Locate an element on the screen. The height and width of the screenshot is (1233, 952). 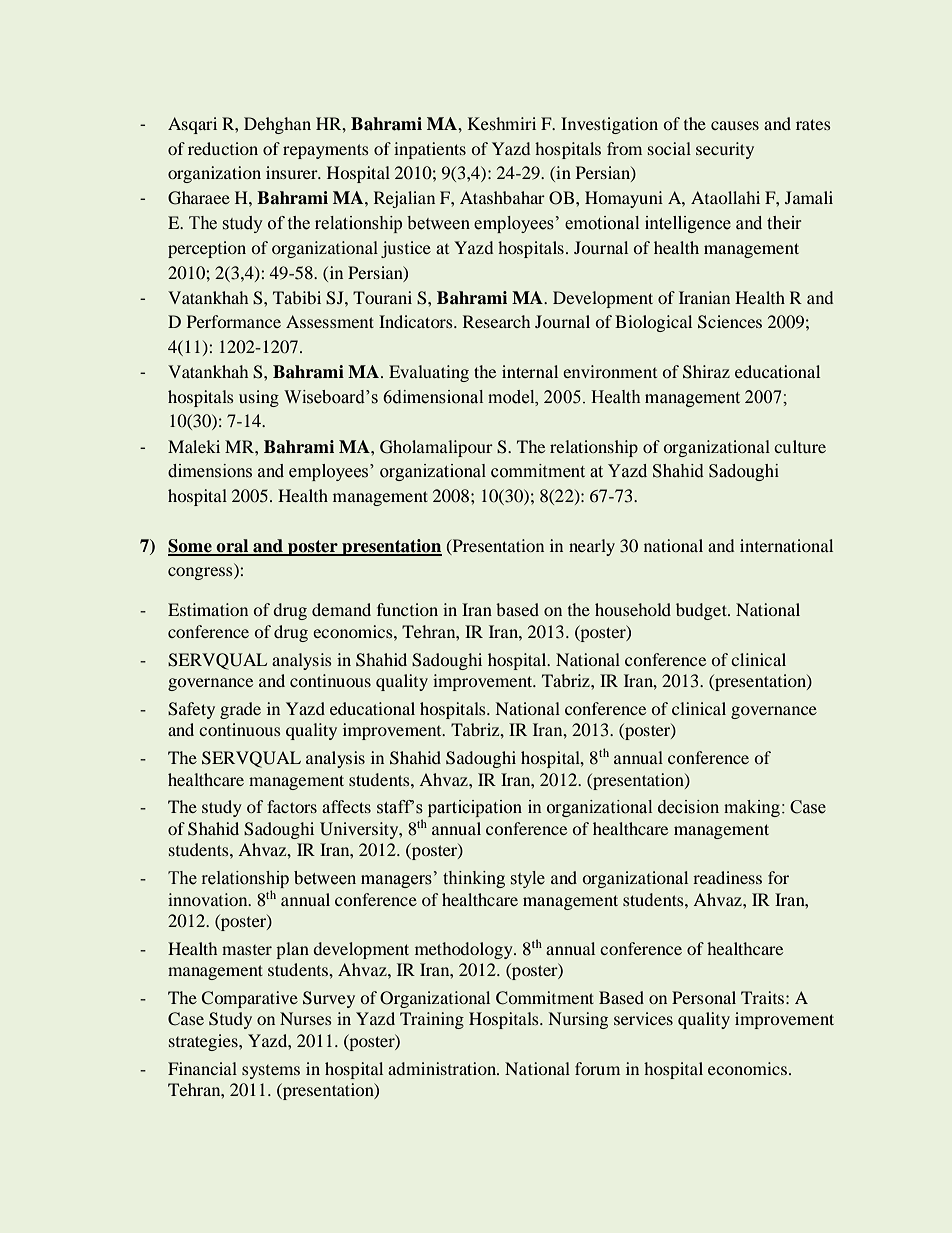
budget is located at coordinates (703, 611).
